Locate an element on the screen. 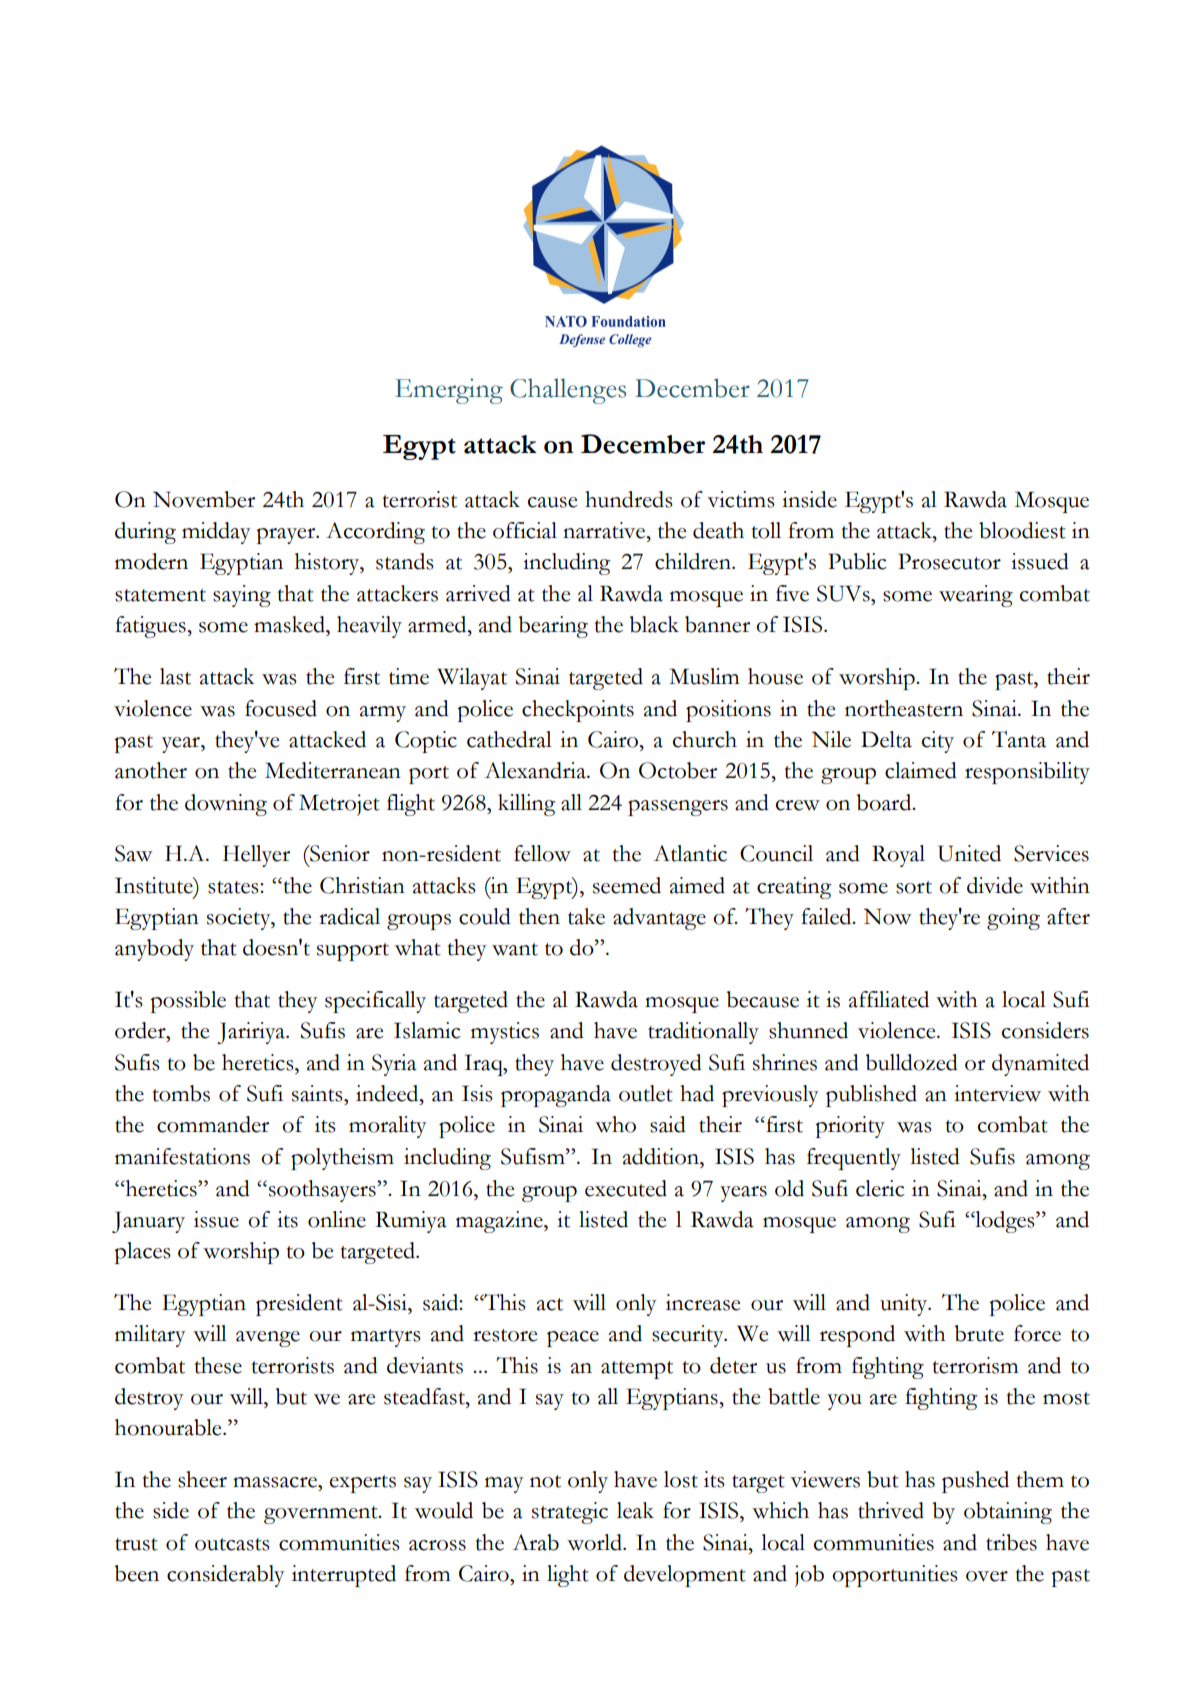 The height and width of the screenshot is (1703, 1204). masked is located at coordinates (290, 624).
